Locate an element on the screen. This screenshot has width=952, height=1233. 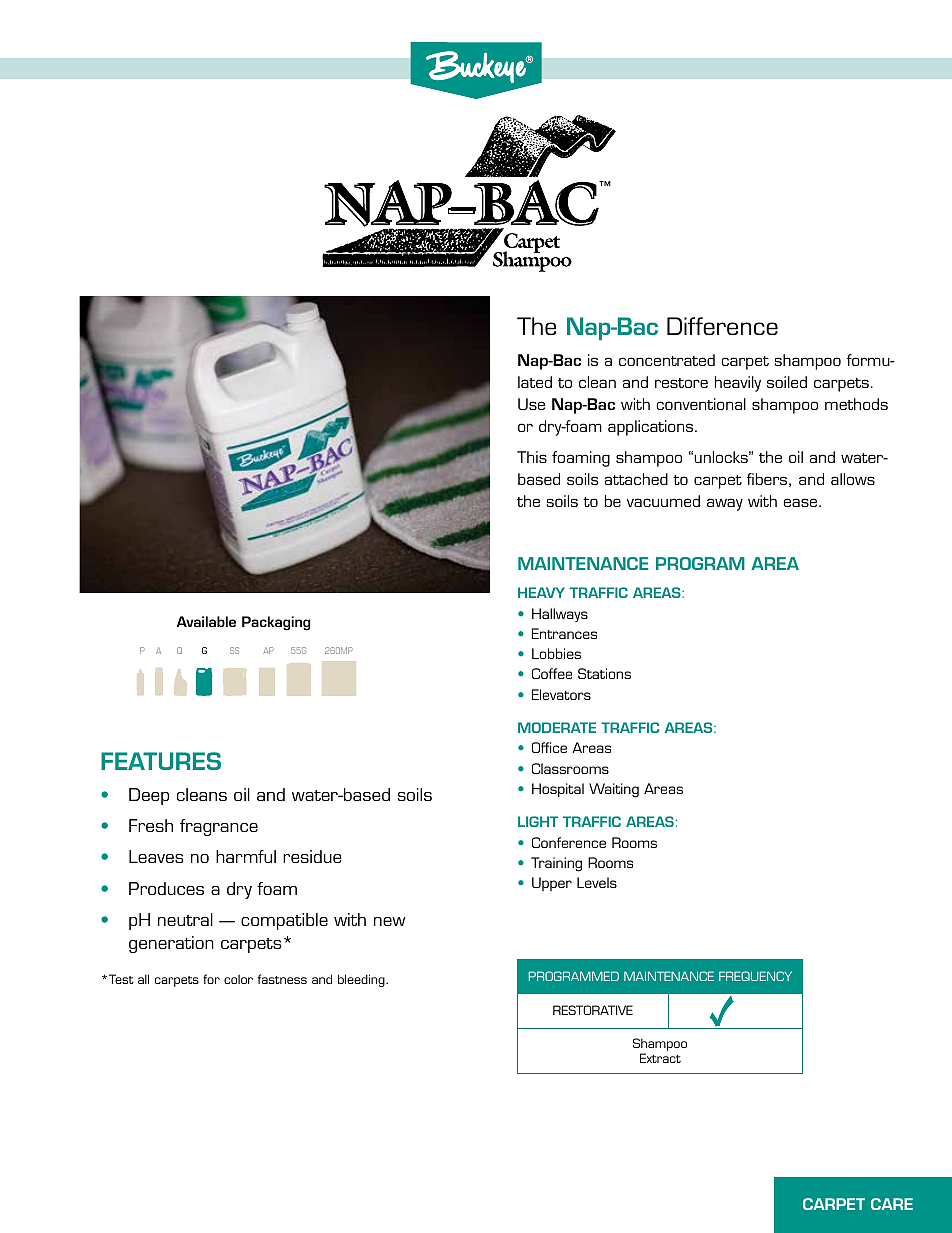
Available is located at coordinates (206, 621).
